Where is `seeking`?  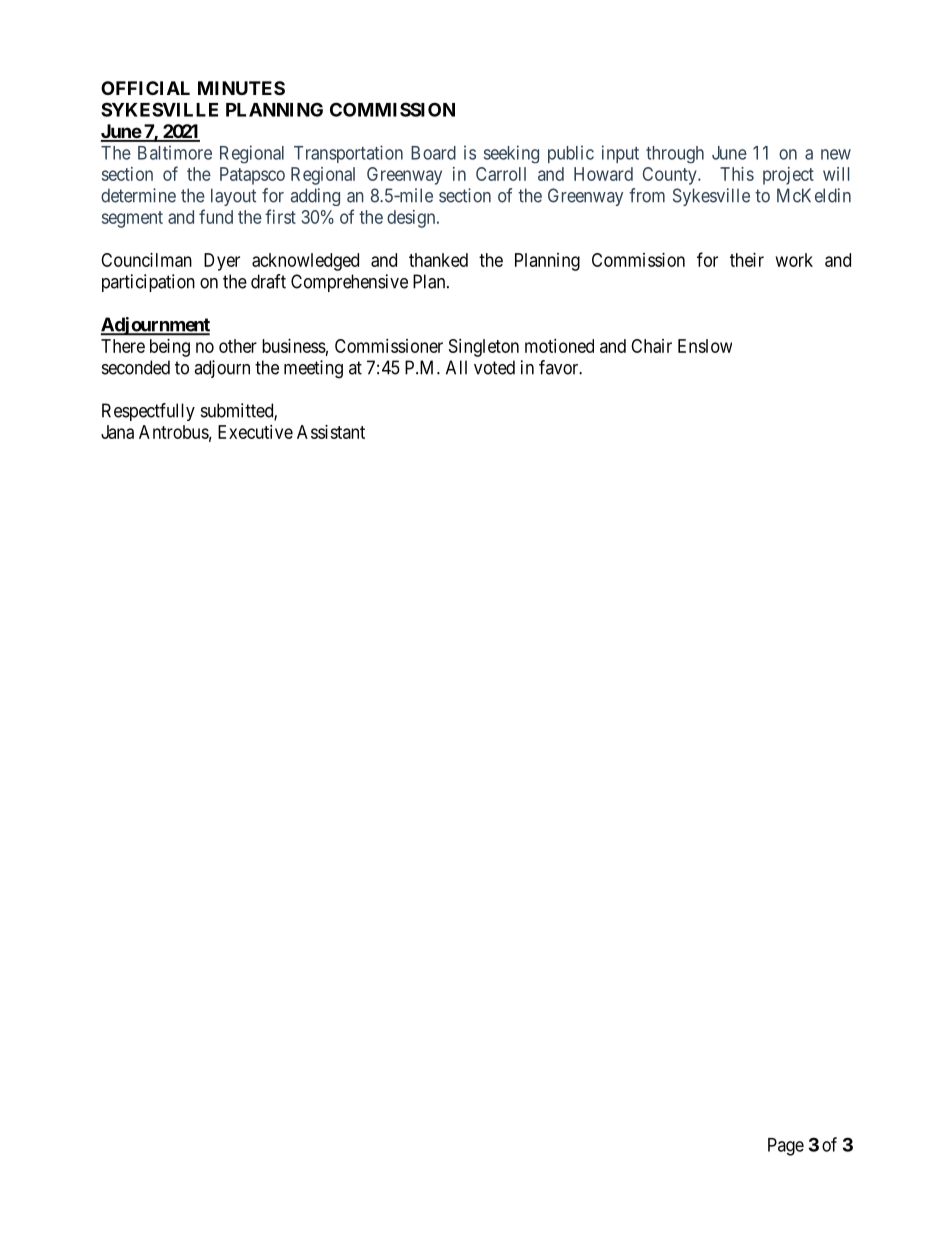
seeking is located at coordinates (511, 154).
